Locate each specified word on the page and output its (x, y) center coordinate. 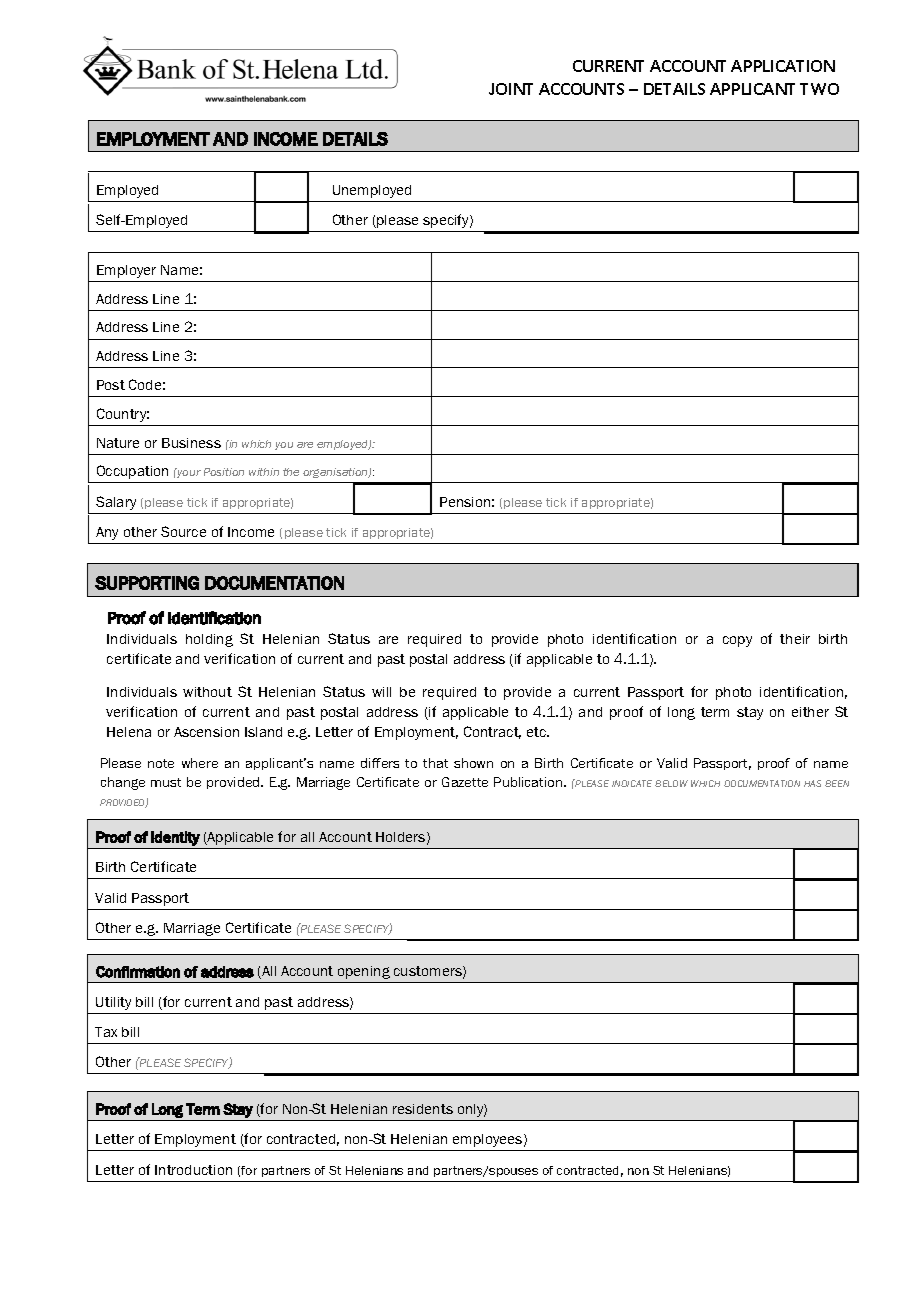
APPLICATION (783, 66)
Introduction (193, 1170)
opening (364, 972)
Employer (126, 271)
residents (423, 1109)
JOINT (511, 89)
